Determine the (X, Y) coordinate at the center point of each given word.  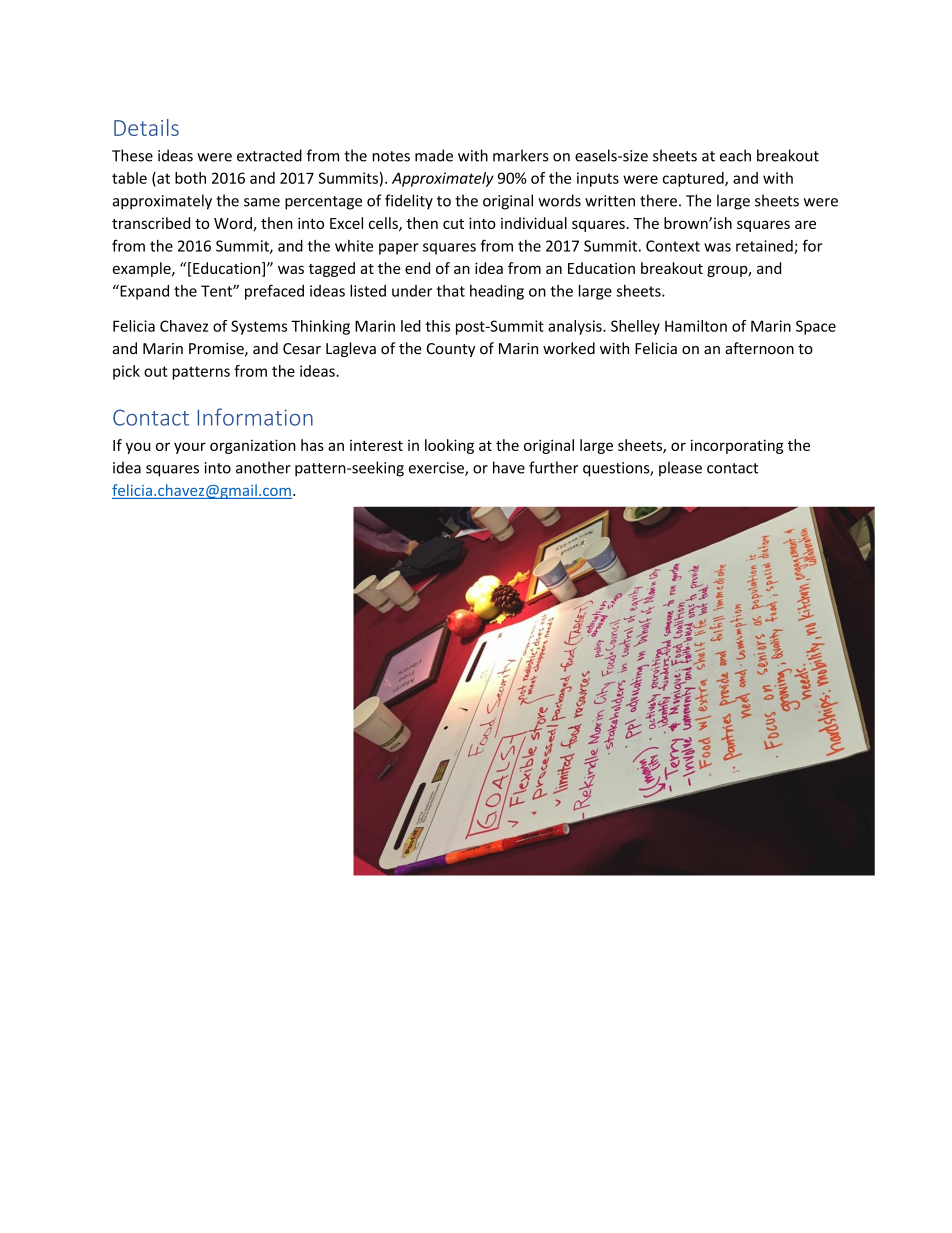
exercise (437, 469)
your (190, 448)
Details (146, 127)
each (735, 155)
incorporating (737, 446)
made (434, 155)
